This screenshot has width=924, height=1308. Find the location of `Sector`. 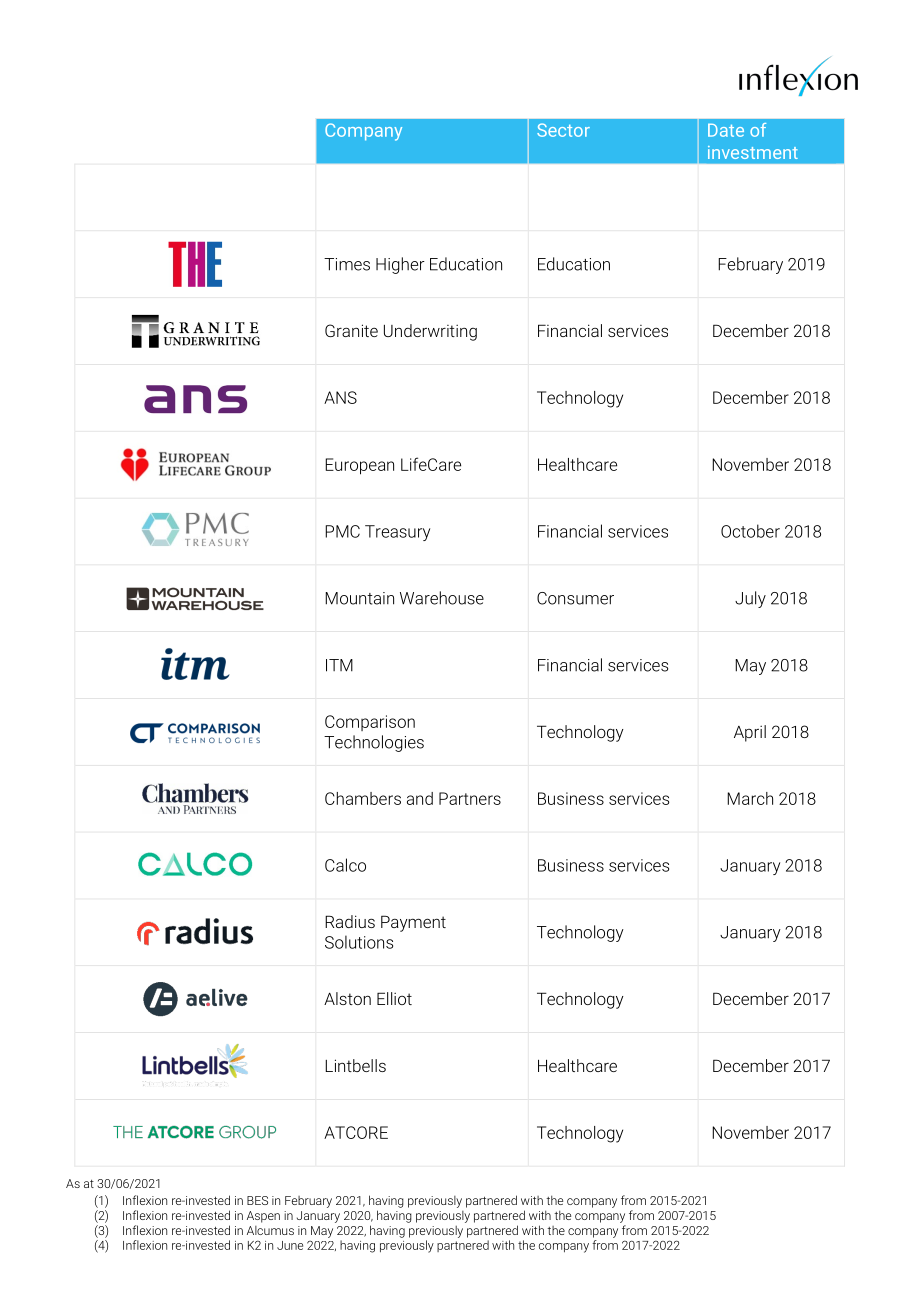

Sector is located at coordinates (563, 130).
